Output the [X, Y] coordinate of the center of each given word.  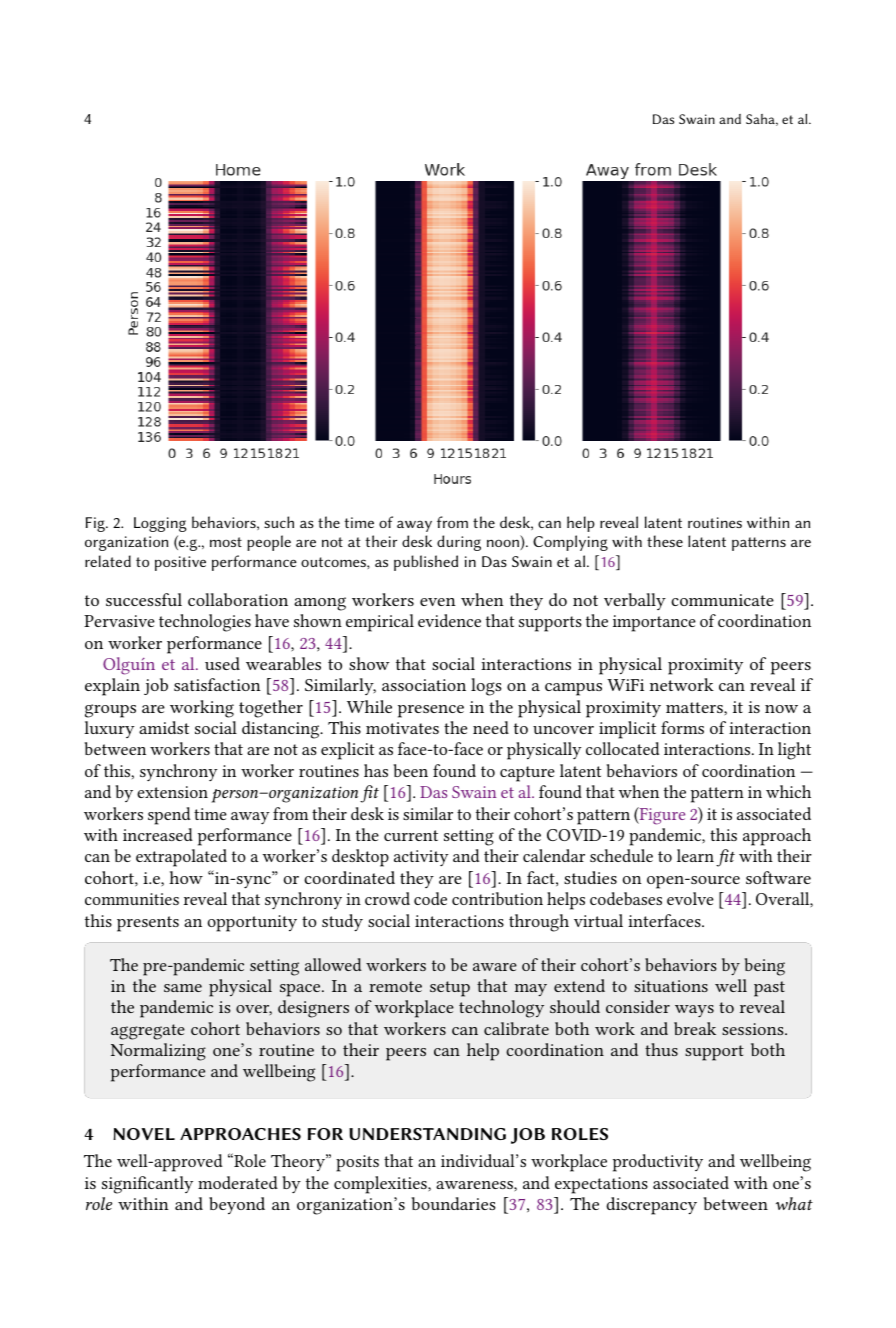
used [222, 663]
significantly [147, 1185]
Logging [160, 524]
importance [654, 623]
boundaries [453, 1203]
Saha [762, 120]
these [665, 541]
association [424, 685]
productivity [658, 1163]
